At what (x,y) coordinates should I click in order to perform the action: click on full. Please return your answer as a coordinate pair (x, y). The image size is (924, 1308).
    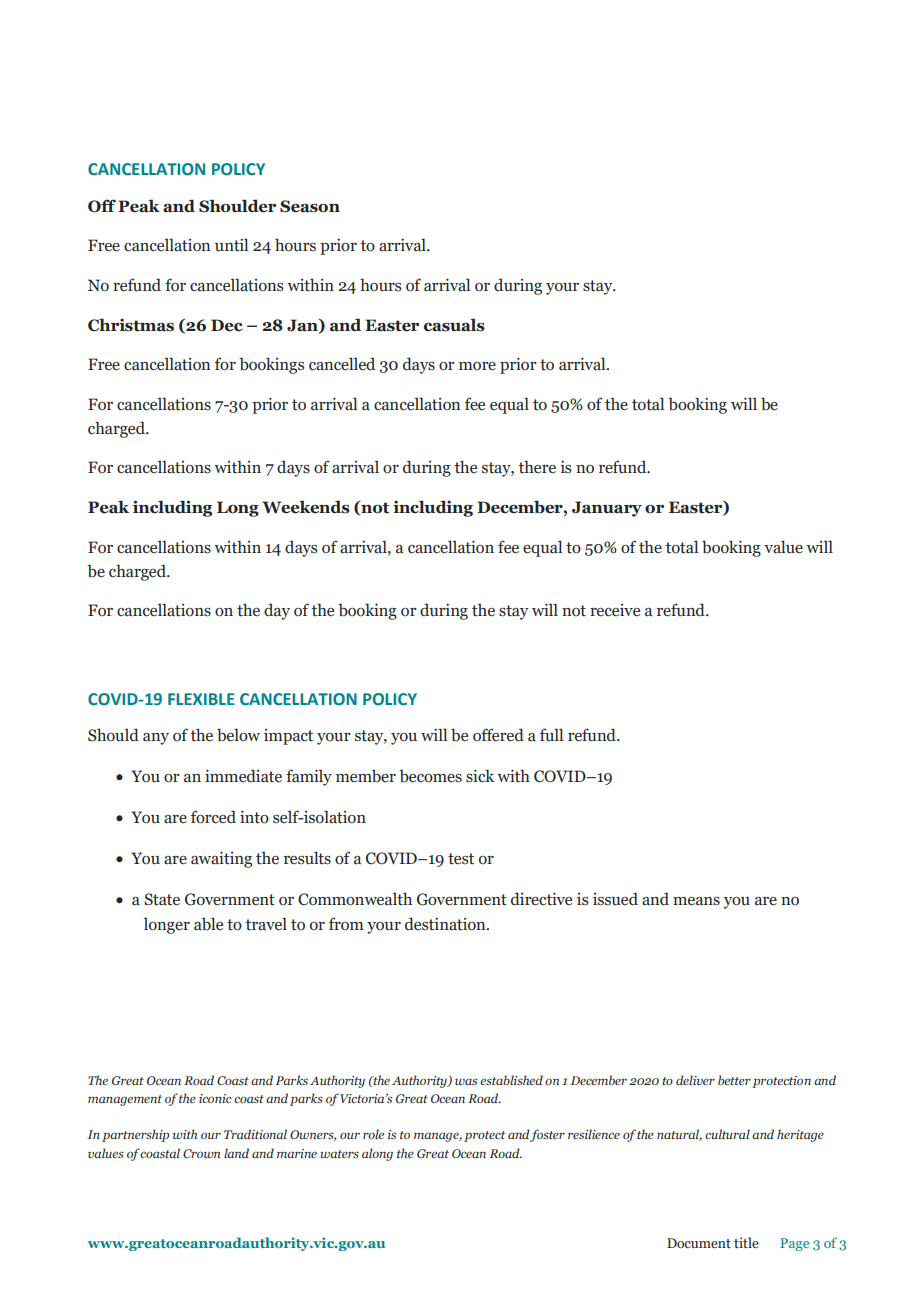
    Looking at the image, I should click on (551, 735).
